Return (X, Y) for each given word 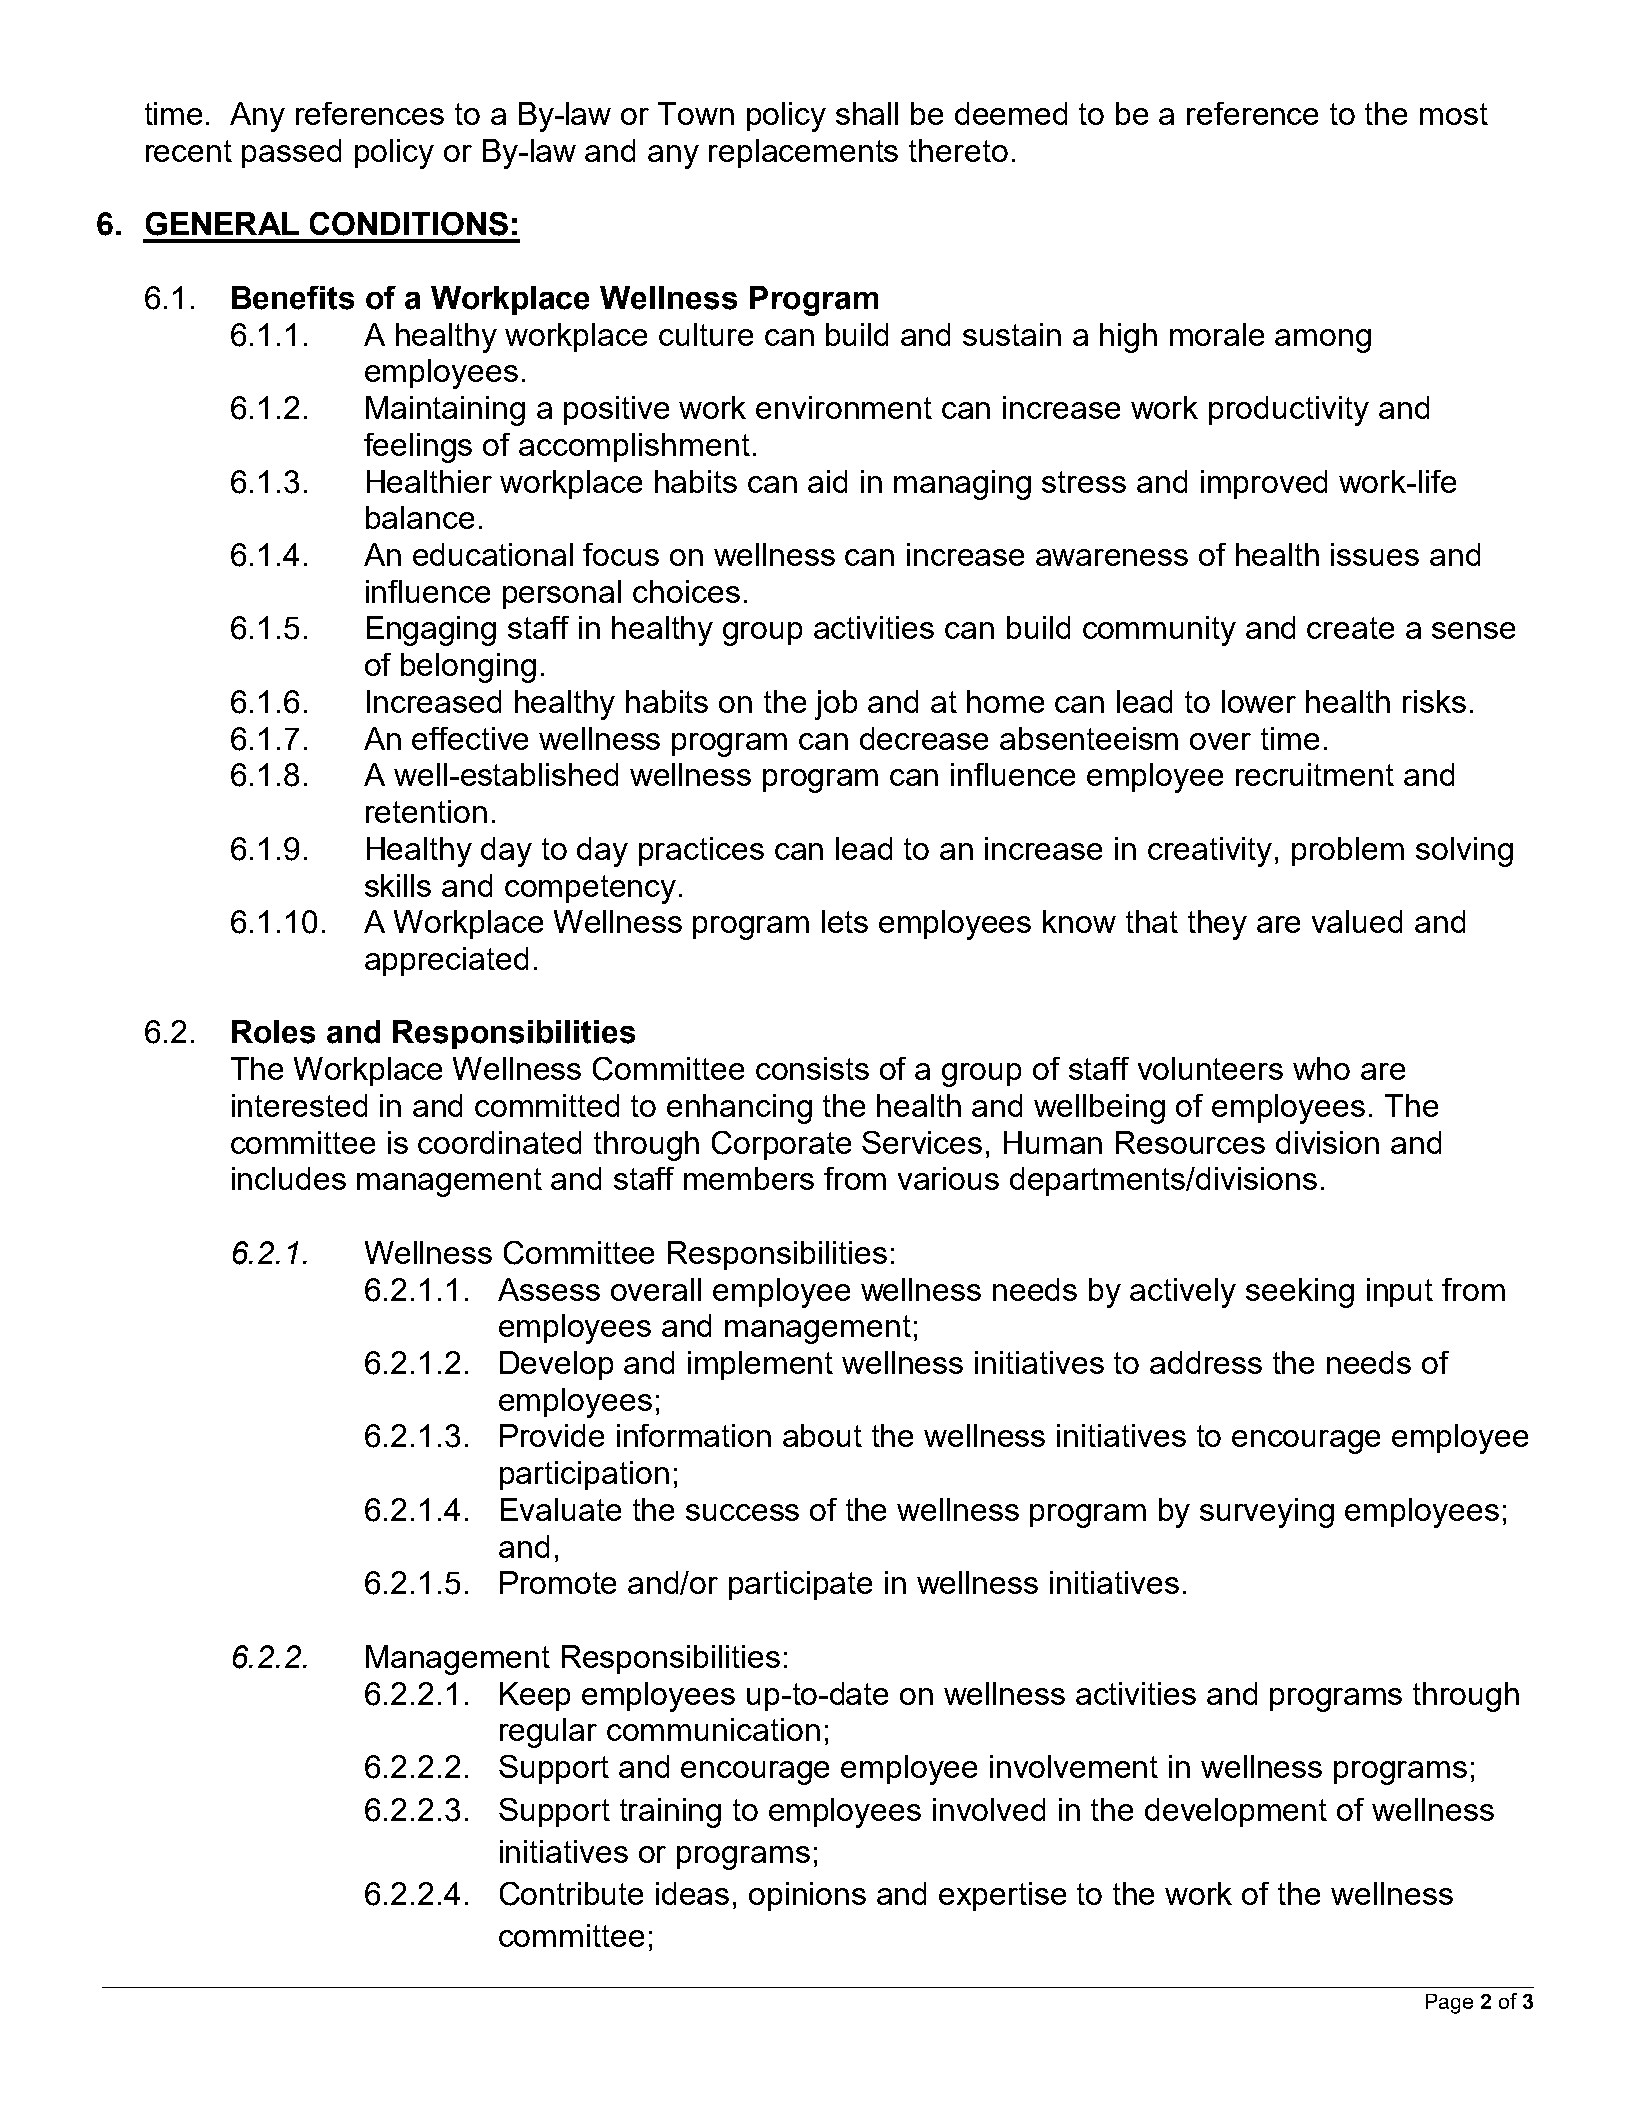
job (836, 705)
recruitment (1315, 774)
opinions (807, 1896)
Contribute (571, 1894)
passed (291, 153)
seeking (1300, 1293)
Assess (549, 1289)
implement (760, 1365)
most (1454, 114)
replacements (803, 153)
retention (426, 811)
